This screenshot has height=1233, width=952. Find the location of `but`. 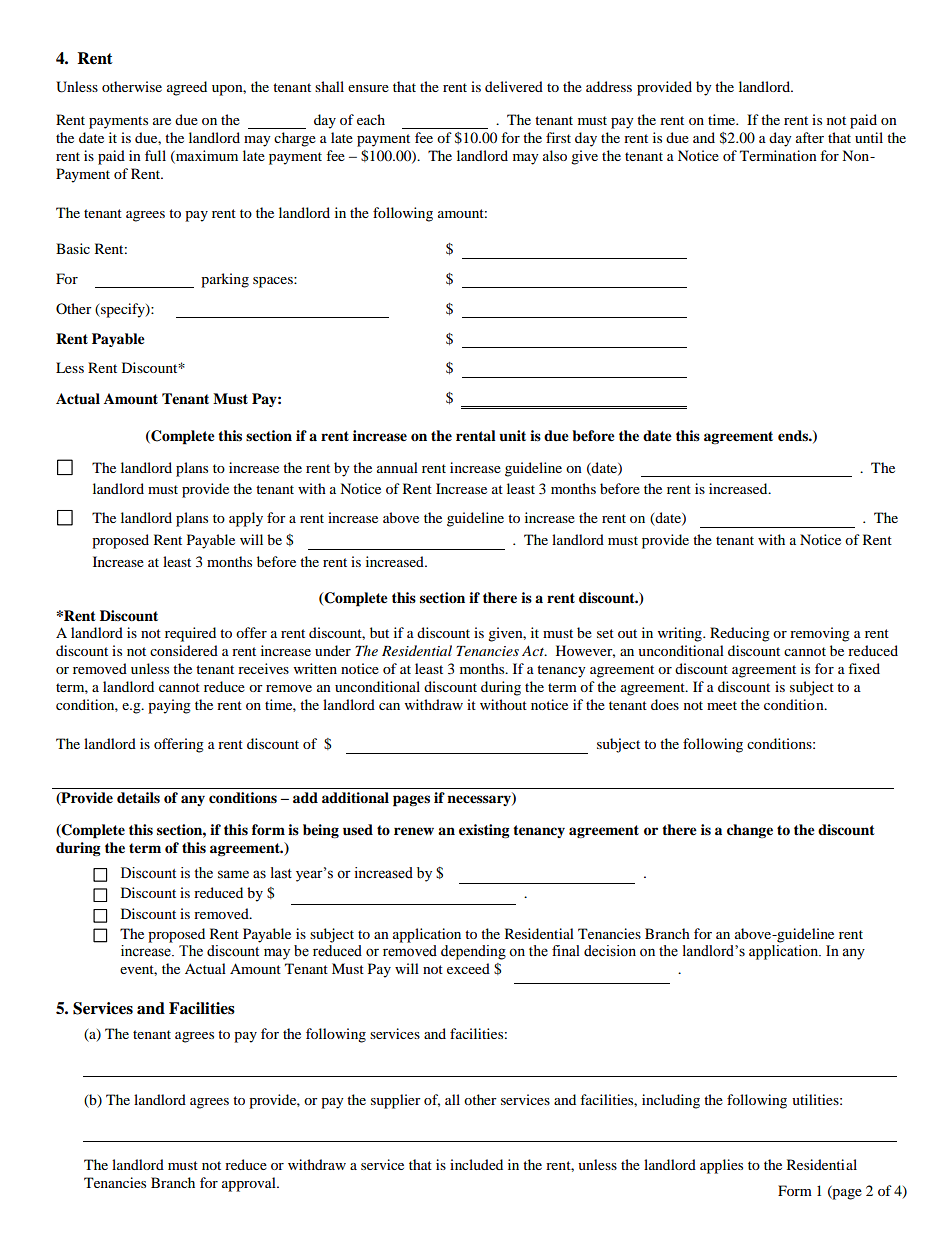

but is located at coordinates (379, 632).
